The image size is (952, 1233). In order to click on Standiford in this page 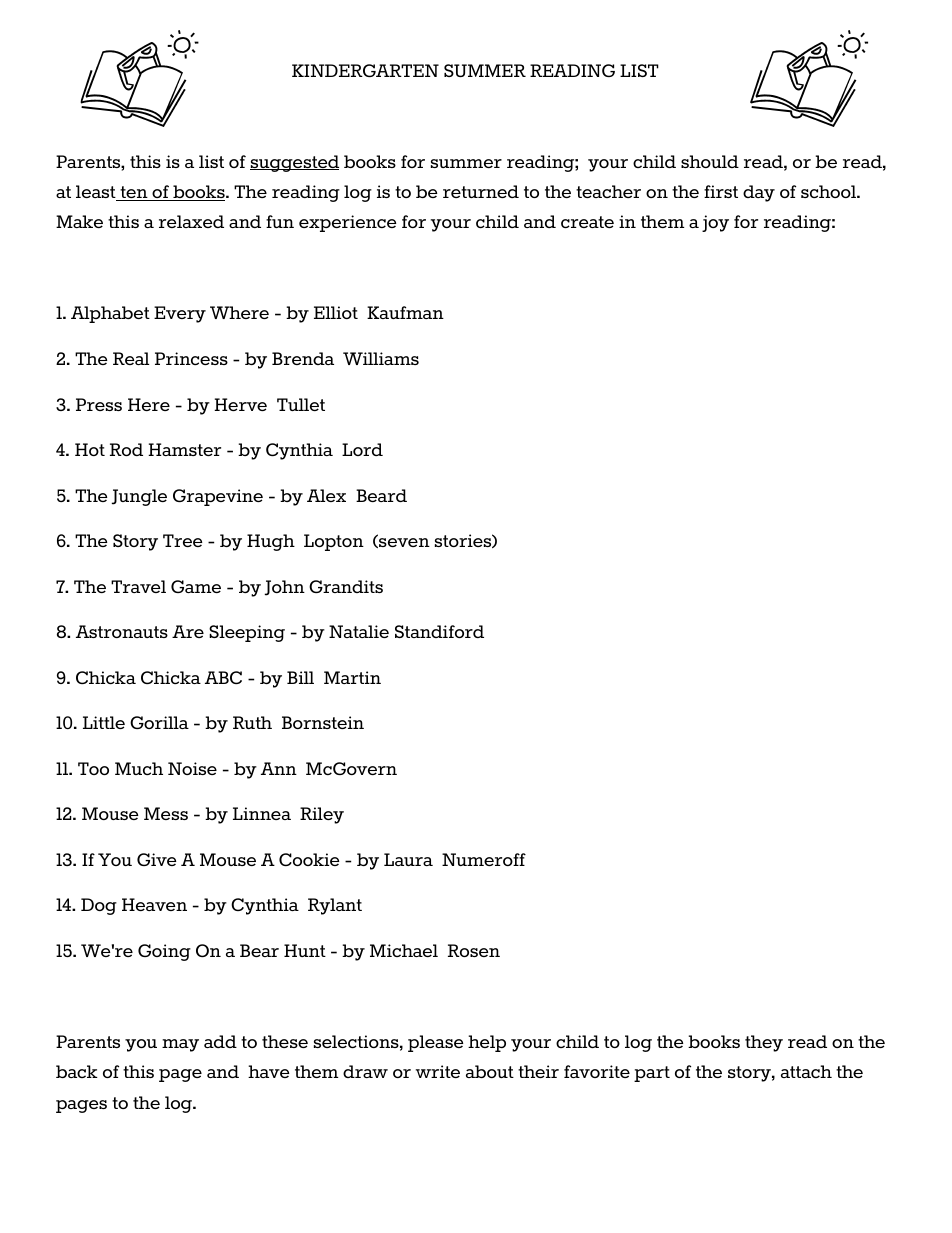, I will do `click(439, 631)`.
